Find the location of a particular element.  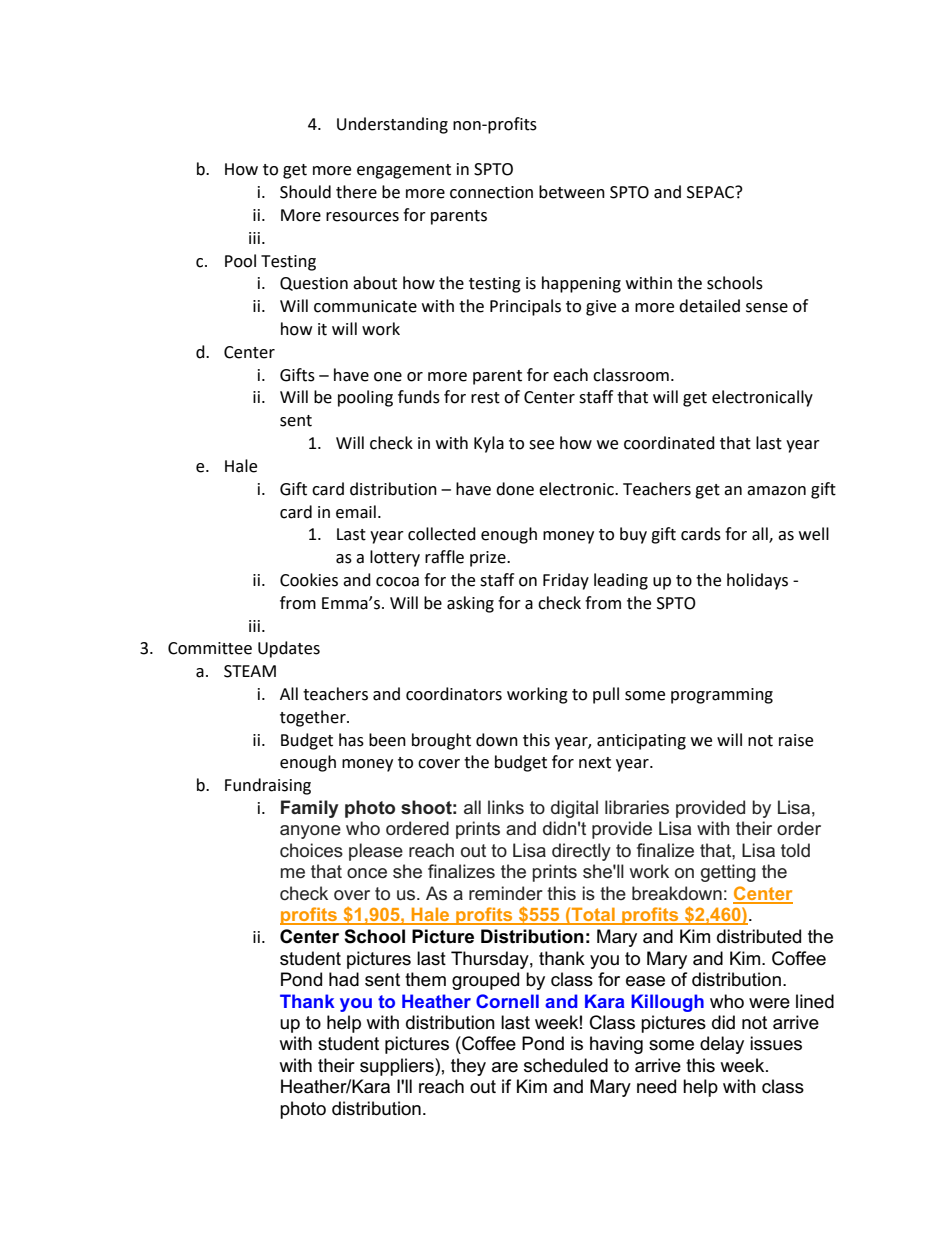

amazon is located at coordinates (776, 491).
